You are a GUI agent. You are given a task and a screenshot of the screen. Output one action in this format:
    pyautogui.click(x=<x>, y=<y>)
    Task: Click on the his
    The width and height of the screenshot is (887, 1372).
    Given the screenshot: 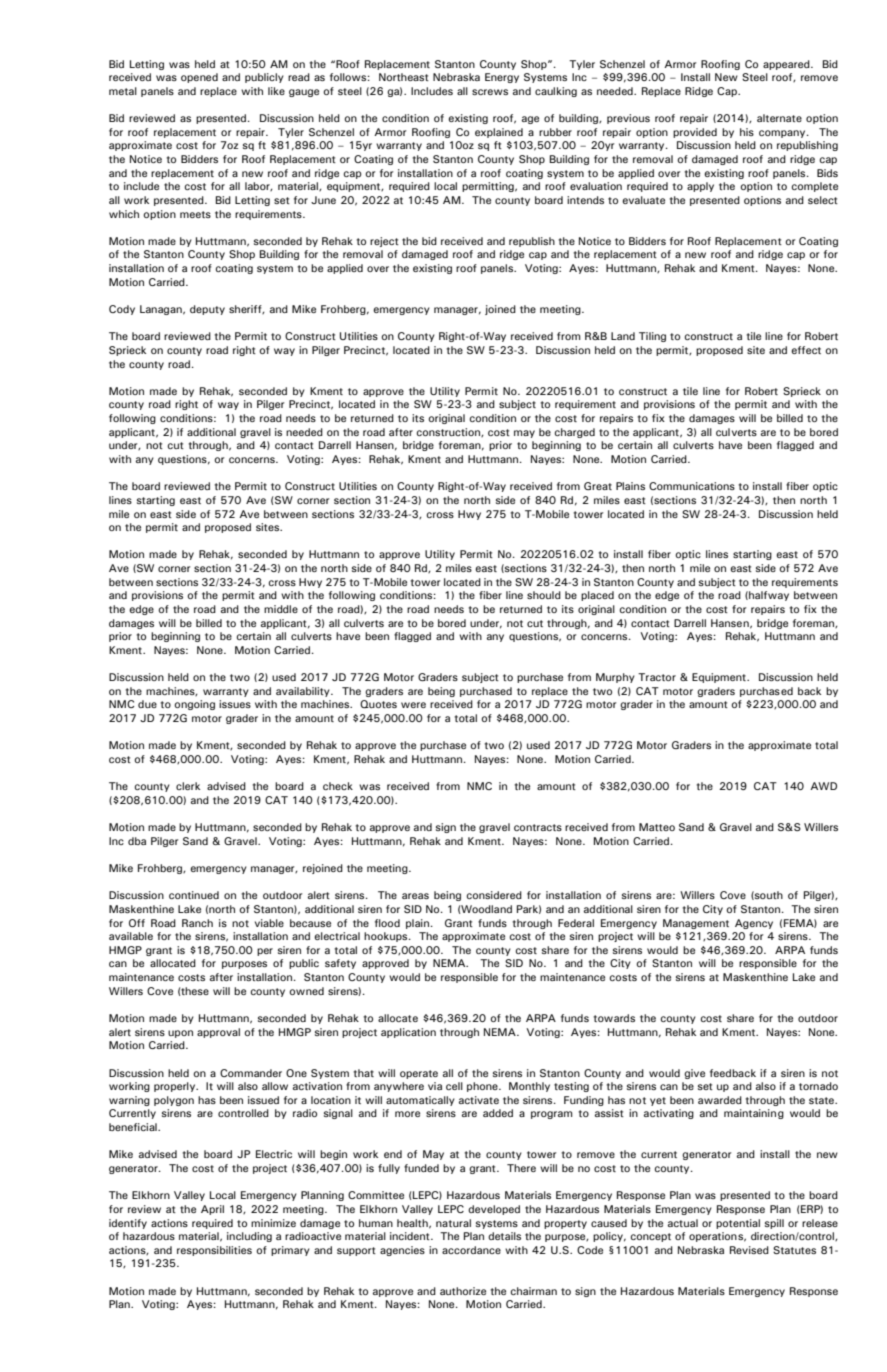 What is the action you would take?
    pyautogui.click(x=747, y=132)
